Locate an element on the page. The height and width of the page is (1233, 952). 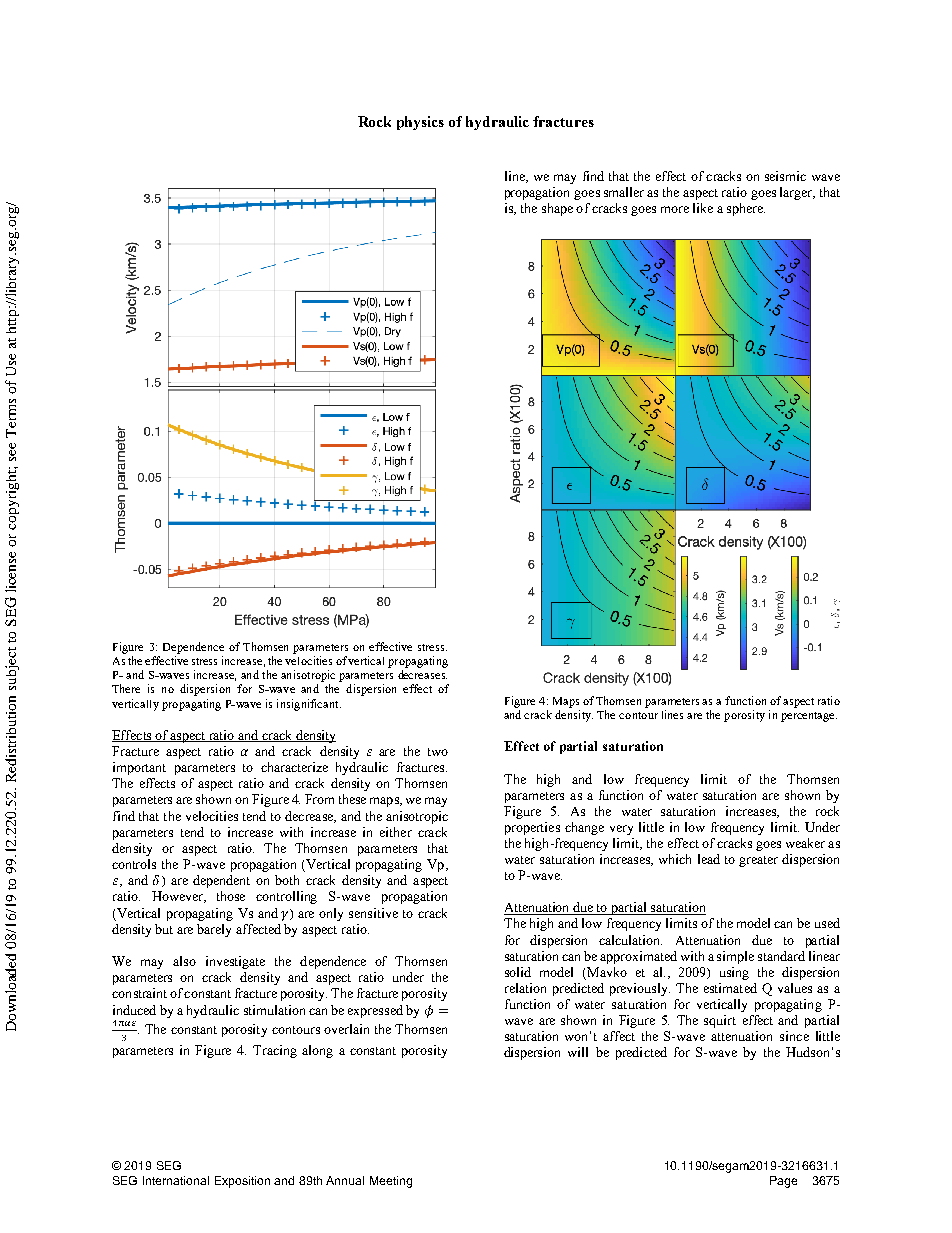
two is located at coordinates (438, 752).
